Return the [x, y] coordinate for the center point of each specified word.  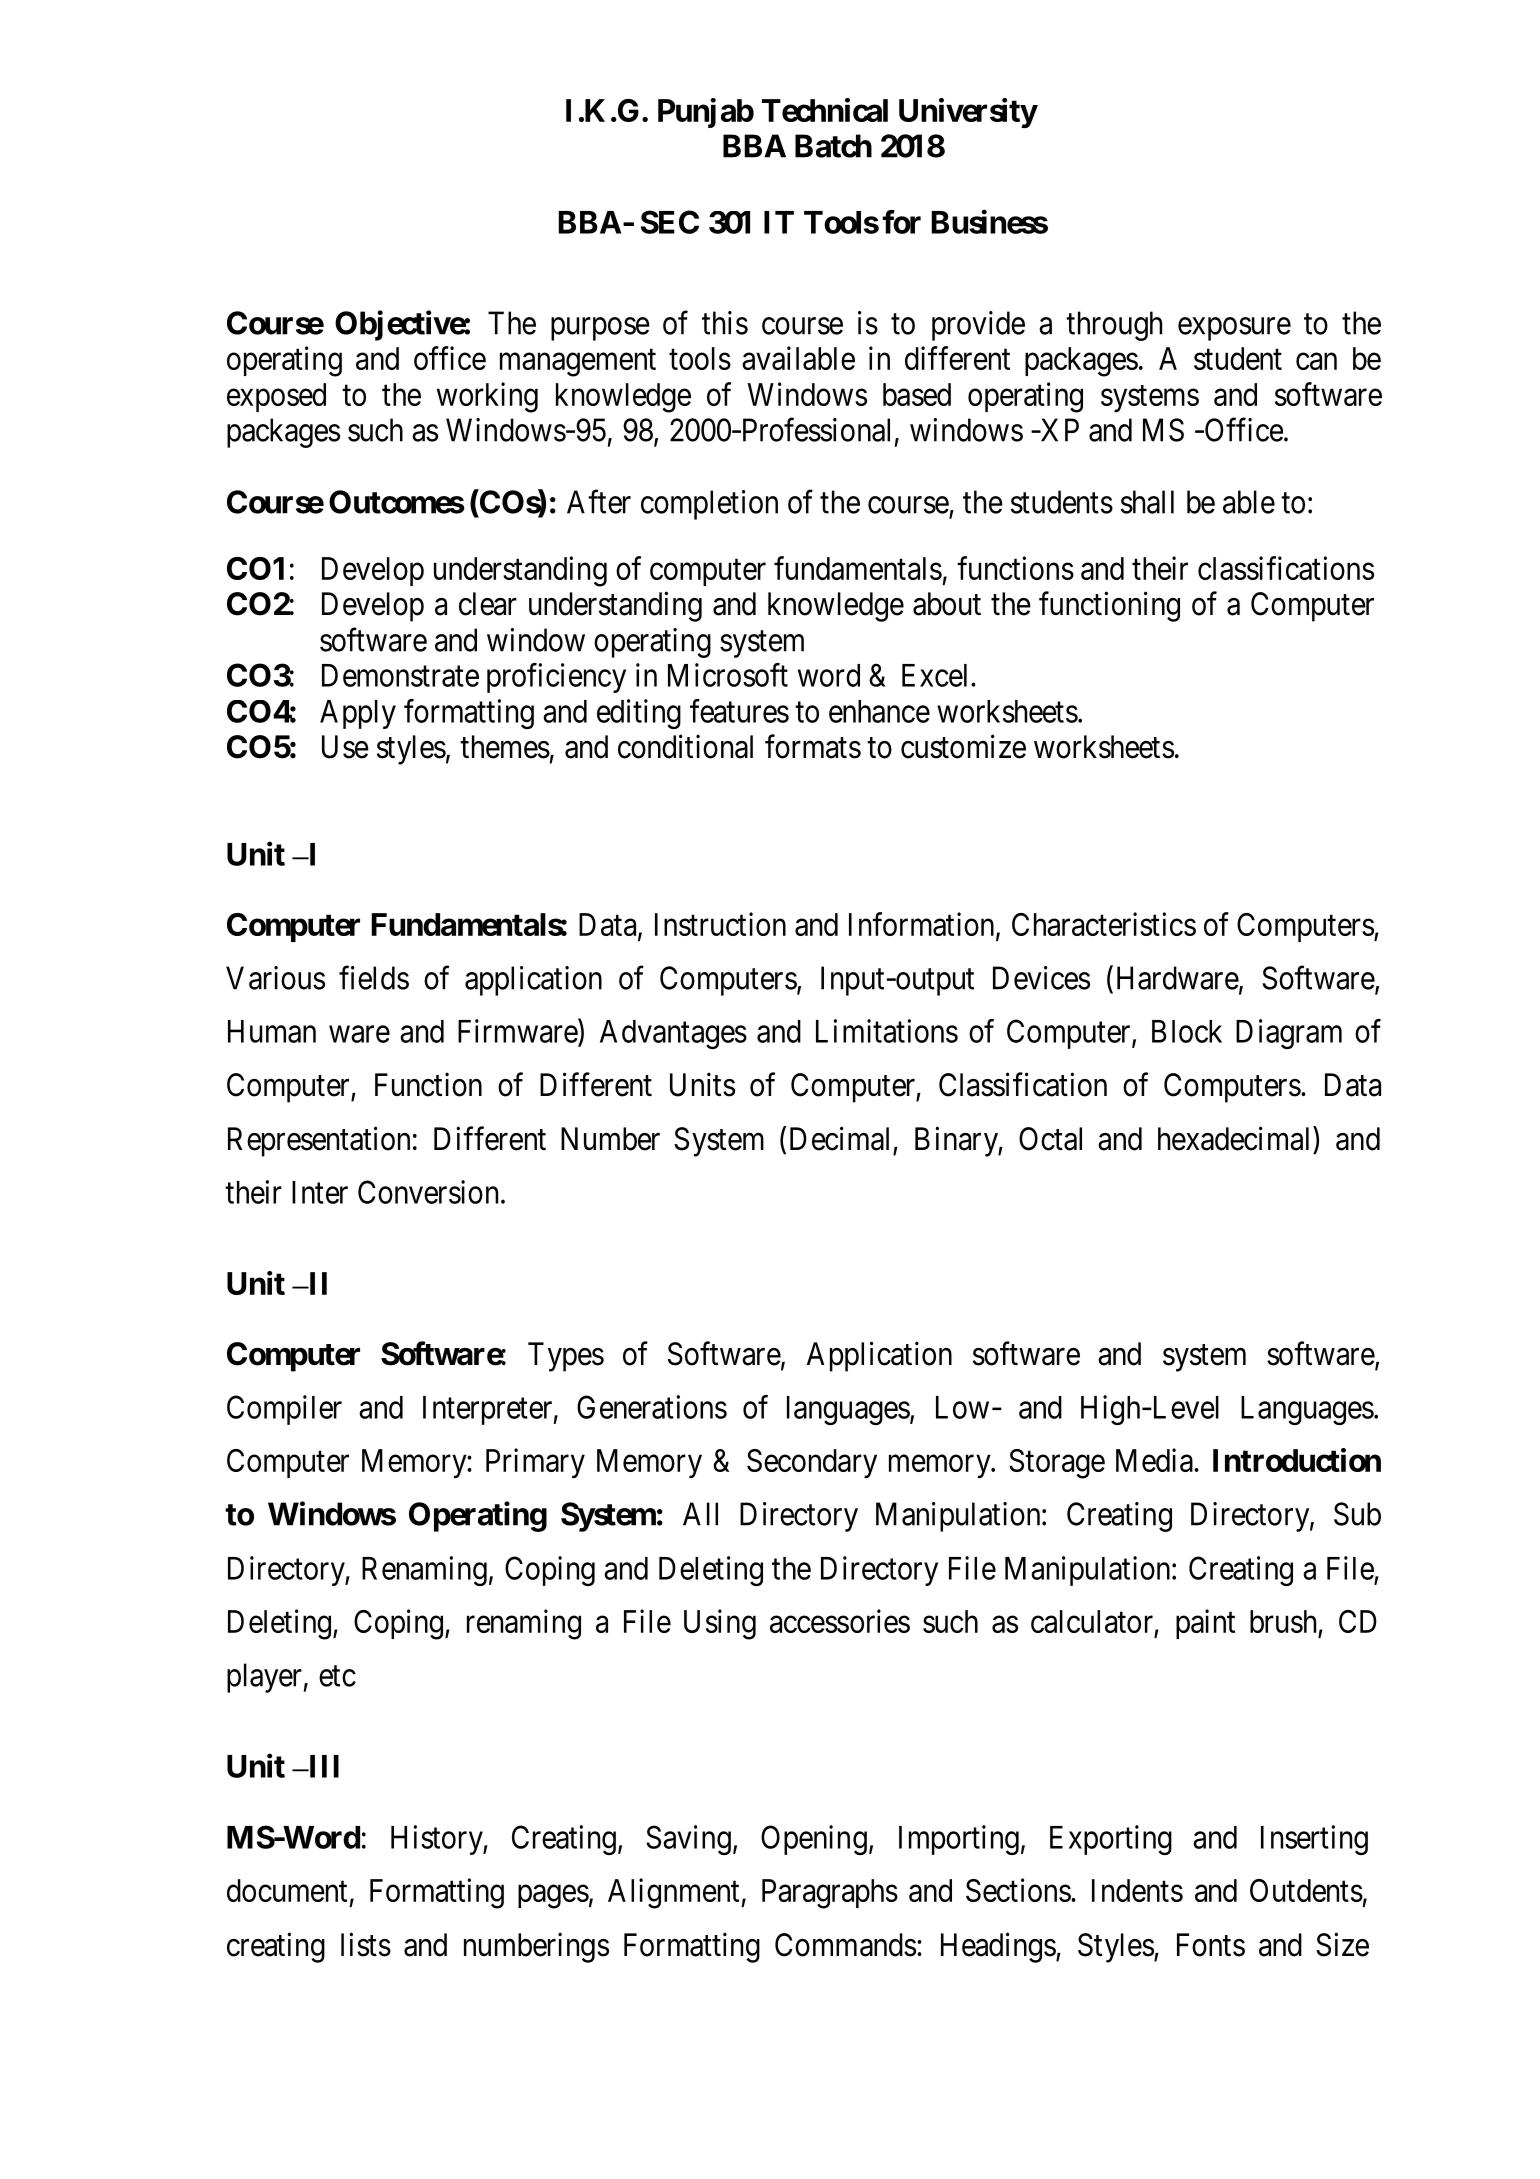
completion [709, 505]
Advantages [673, 1034]
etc [337, 1676]
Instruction [720, 924]
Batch [833, 146]
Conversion [430, 1192]
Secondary [812, 1463]
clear [488, 604]
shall [1147, 502]
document [287, 1890]
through [1114, 326]
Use [345, 747]
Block [1187, 1031]
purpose [600, 329]
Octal [1050, 1139]
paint [1205, 1624]
